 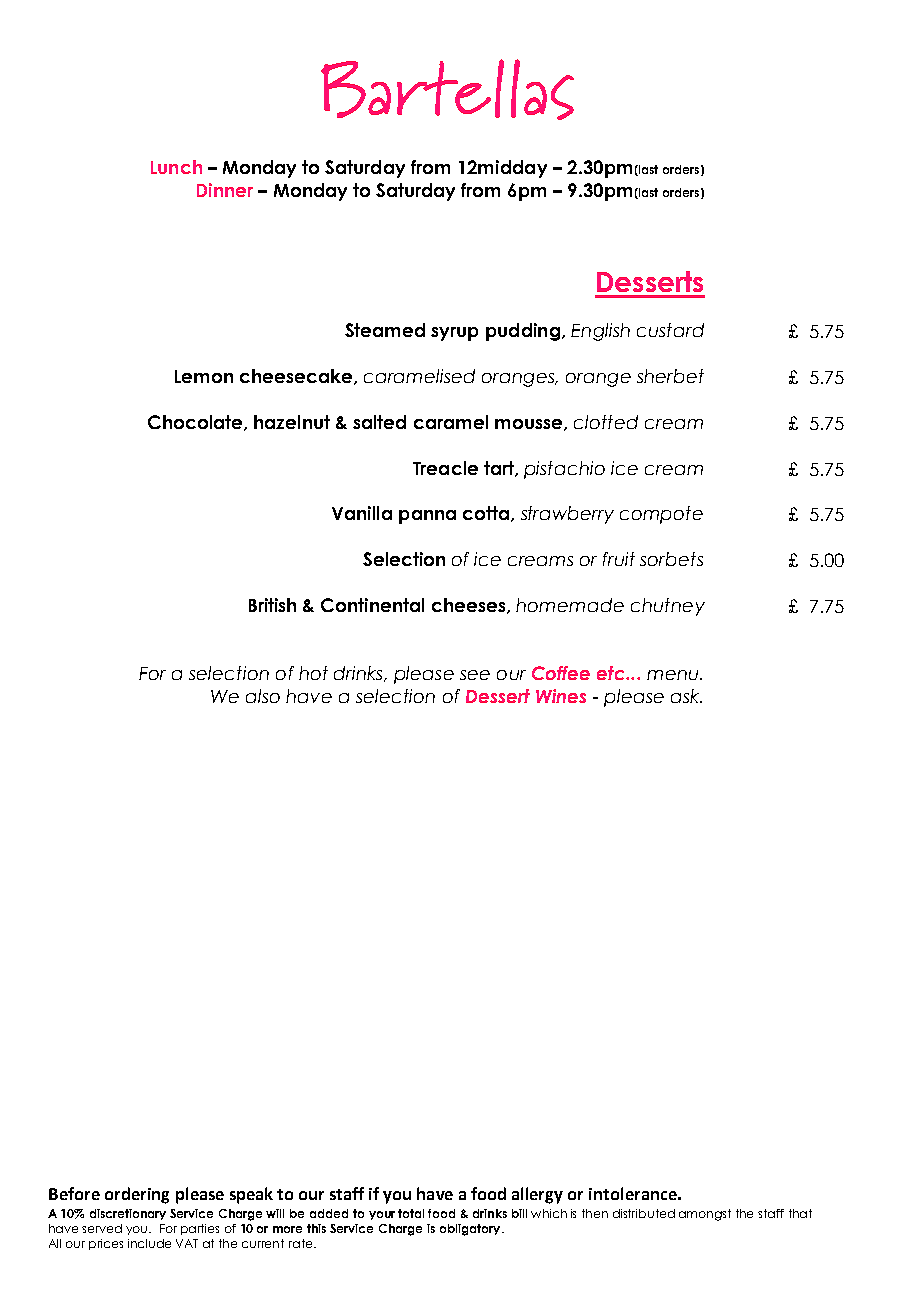 I want to click on ordering, so click(x=137, y=1195).
